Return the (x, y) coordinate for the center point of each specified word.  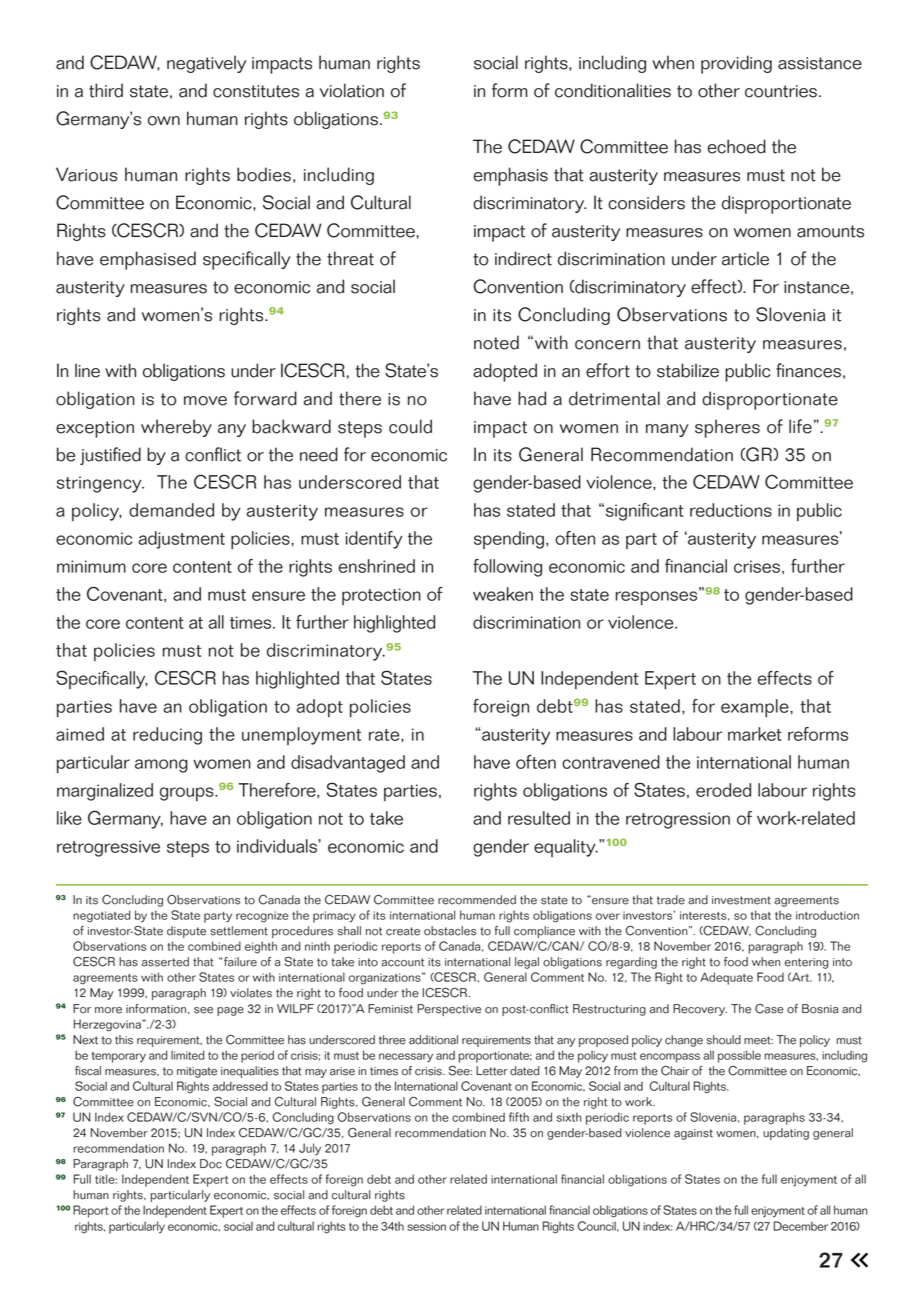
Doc (211, 1164)
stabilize (688, 370)
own (164, 121)
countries (781, 91)
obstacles (450, 931)
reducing (167, 736)
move (205, 401)
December (801, 1226)
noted (496, 342)
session (426, 1226)
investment (741, 900)
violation (352, 90)
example (756, 708)
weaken (503, 594)
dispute (186, 932)
